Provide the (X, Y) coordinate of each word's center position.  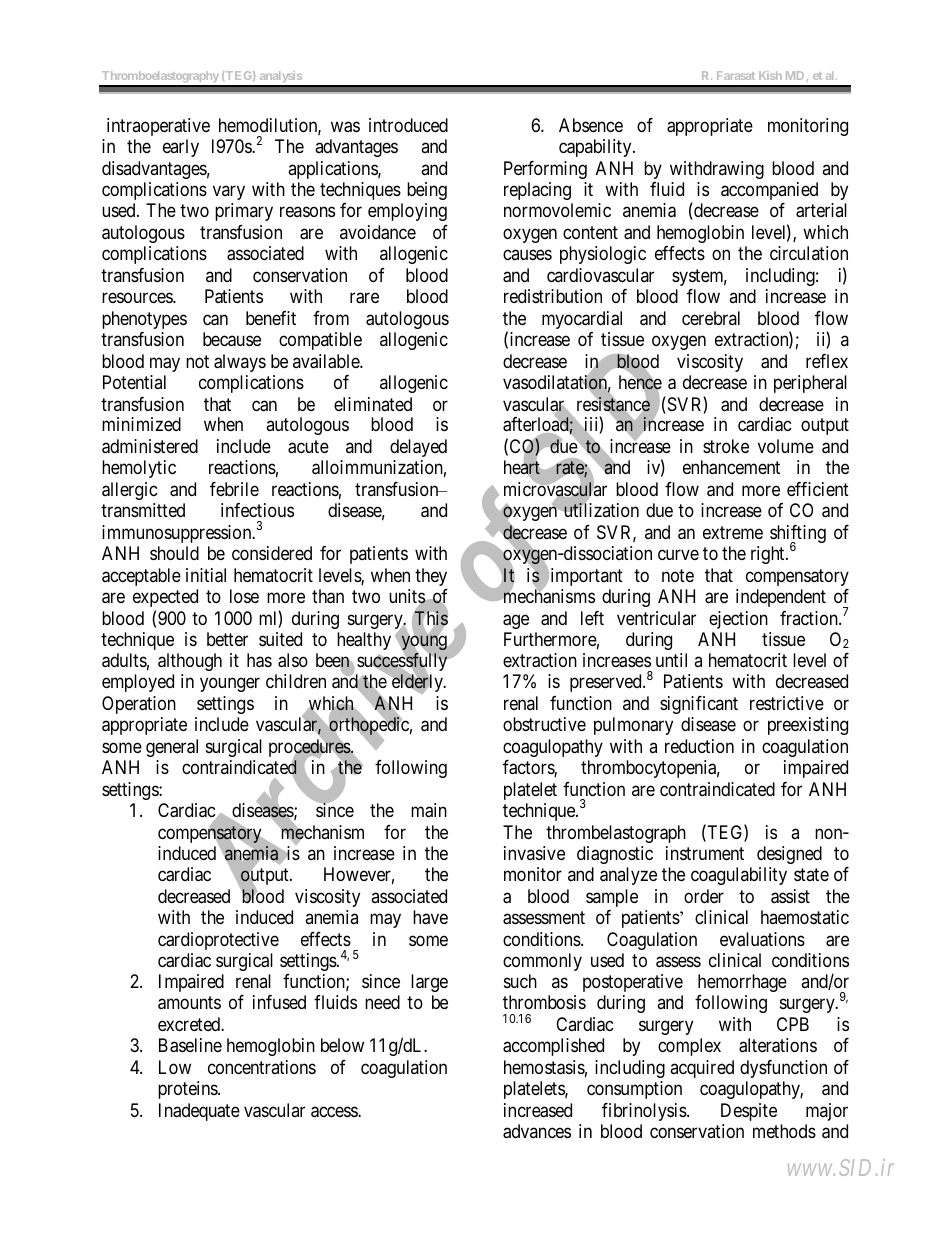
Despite (749, 1112)
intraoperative (158, 127)
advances (537, 1131)
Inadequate (199, 1112)
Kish (770, 75)
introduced (408, 125)
